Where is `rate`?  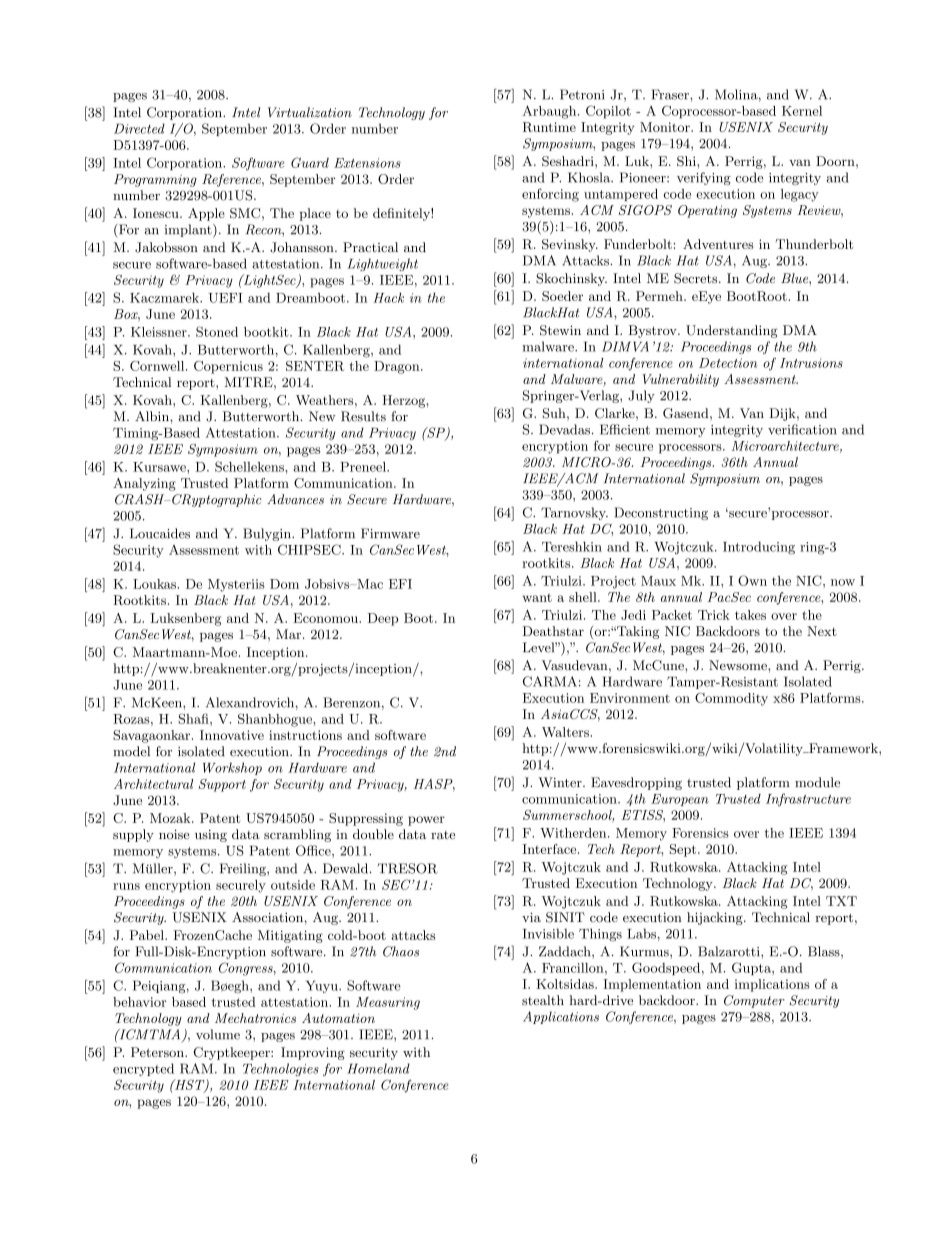 rate is located at coordinates (443, 835).
